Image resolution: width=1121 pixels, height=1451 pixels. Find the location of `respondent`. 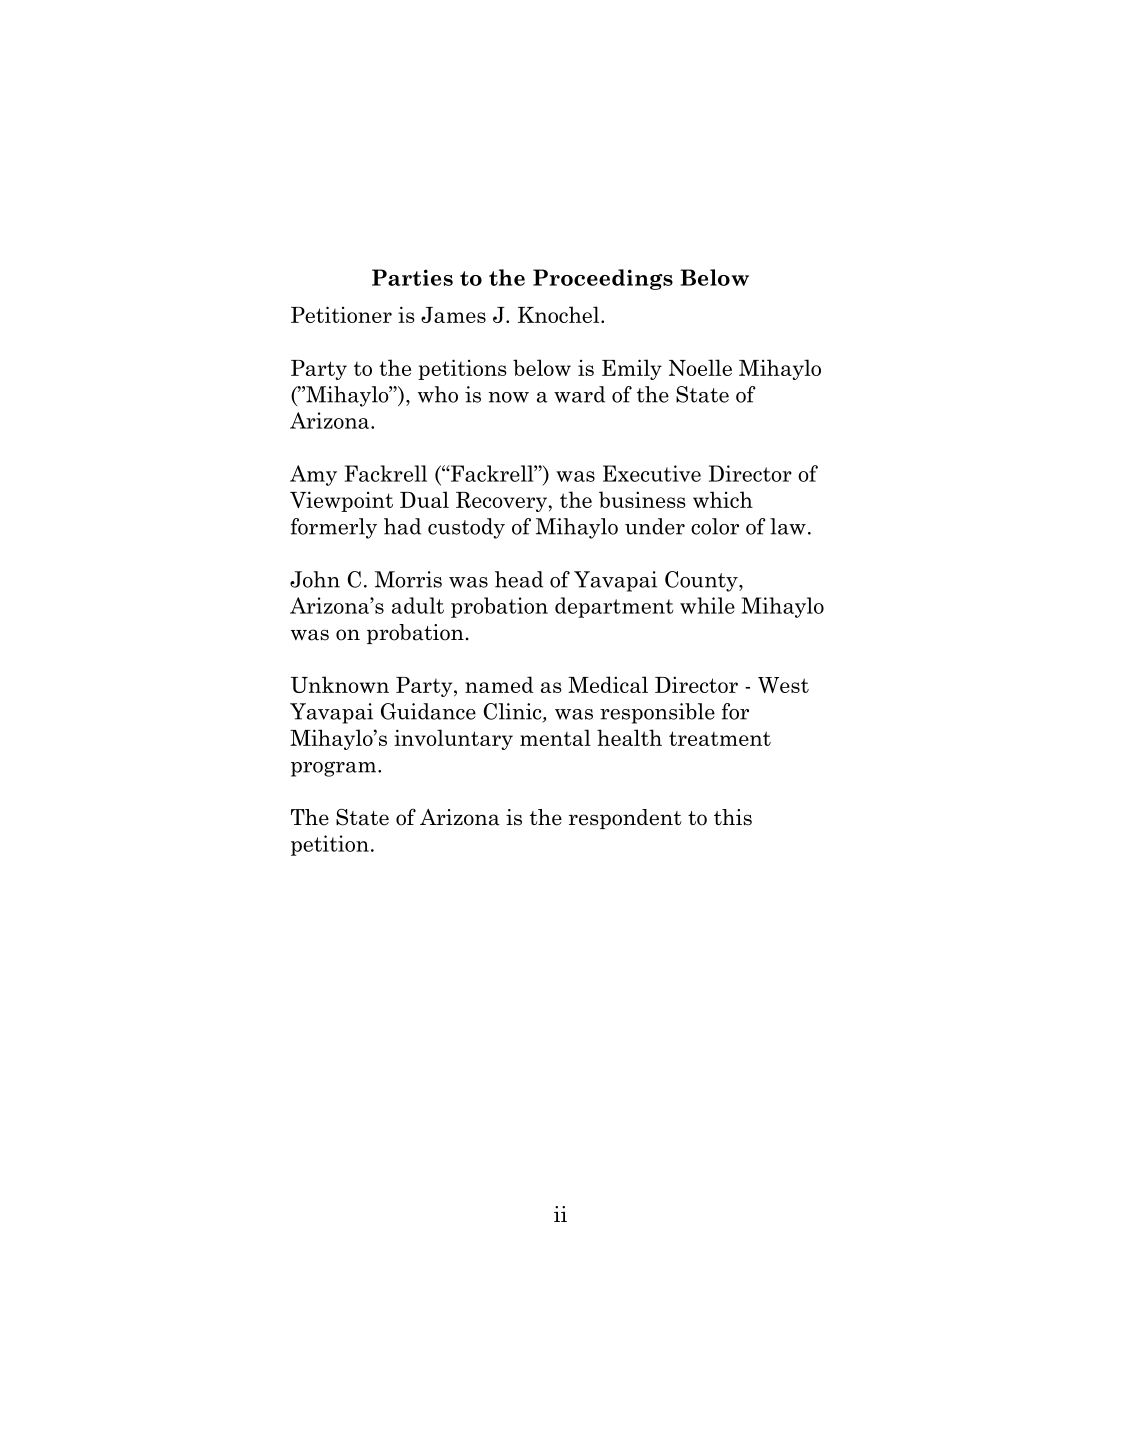

respondent is located at coordinates (625, 819).
